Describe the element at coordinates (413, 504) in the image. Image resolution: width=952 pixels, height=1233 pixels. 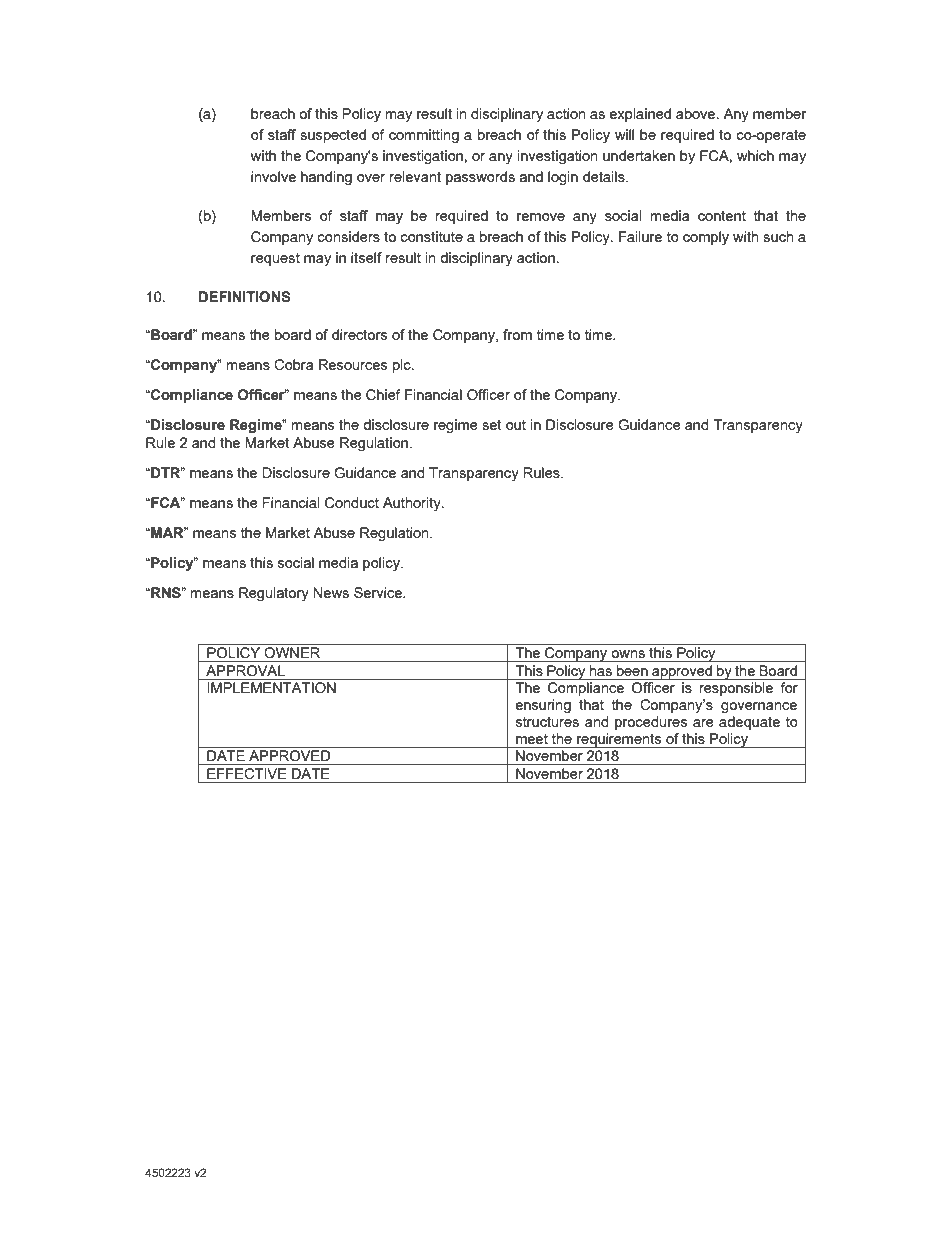
I see `Authority` at that location.
